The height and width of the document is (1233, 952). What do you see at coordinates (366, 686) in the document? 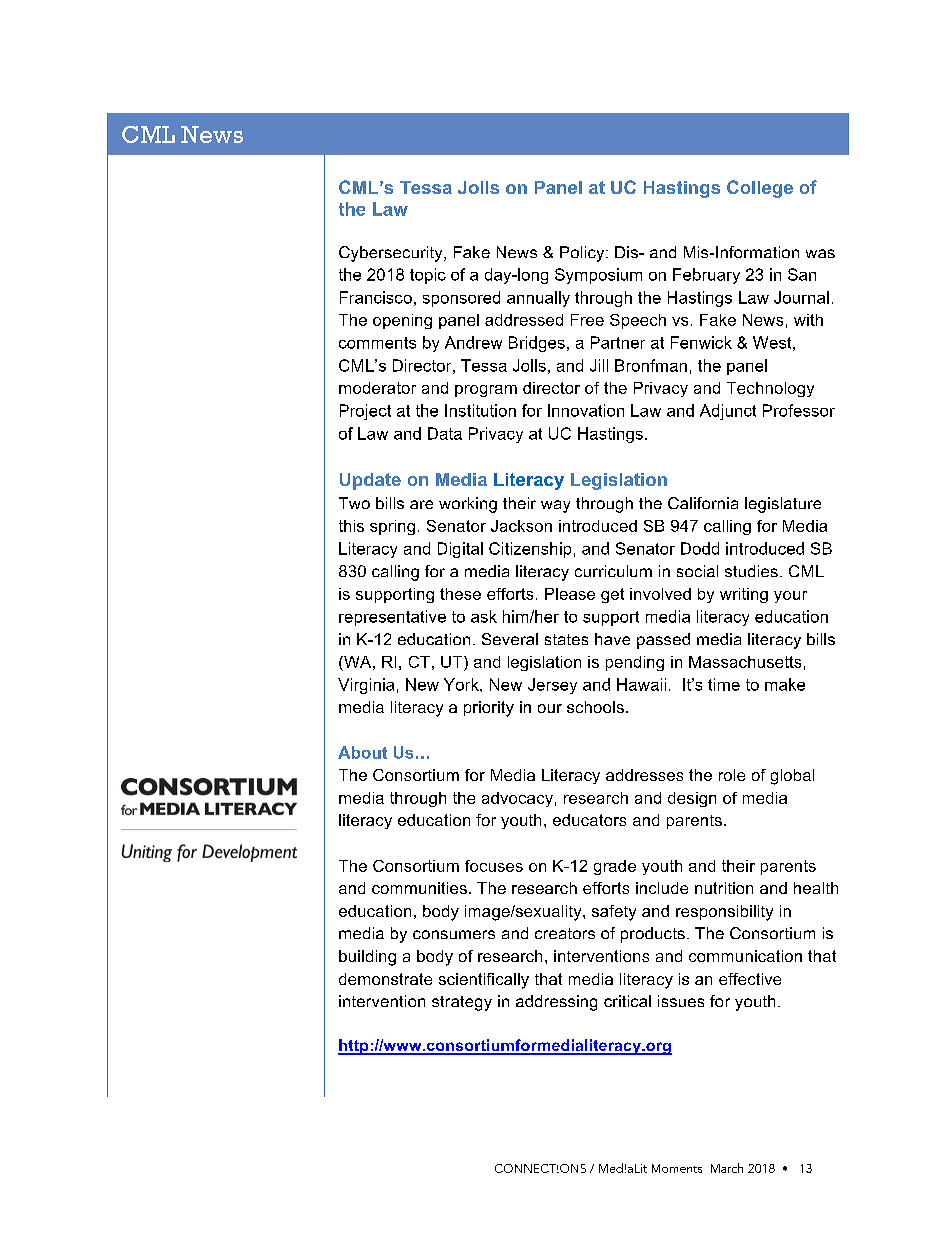
I see `Virginia` at bounding box center [366, 686].
